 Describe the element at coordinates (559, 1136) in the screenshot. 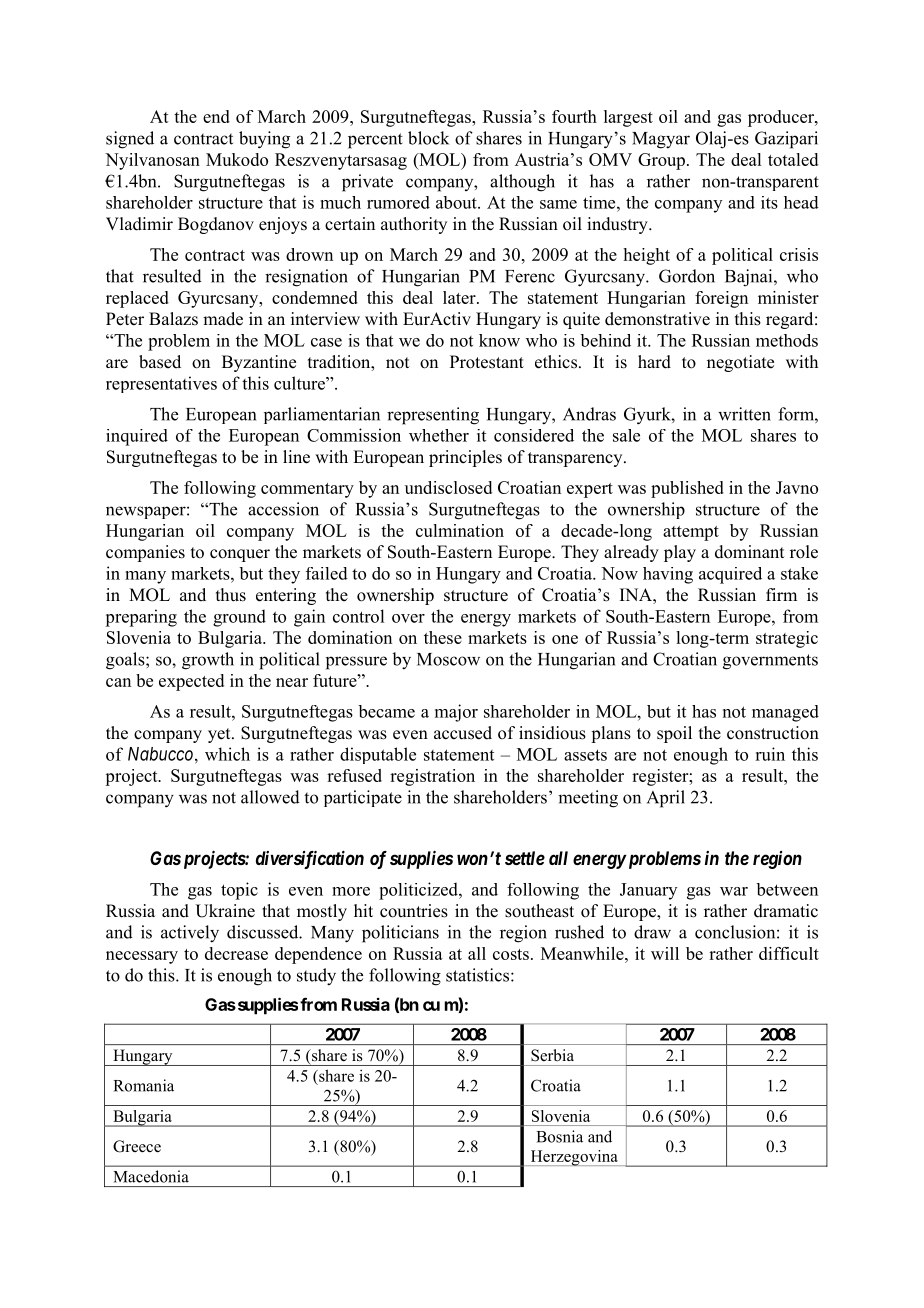

I see `Bosnia` at that location.
